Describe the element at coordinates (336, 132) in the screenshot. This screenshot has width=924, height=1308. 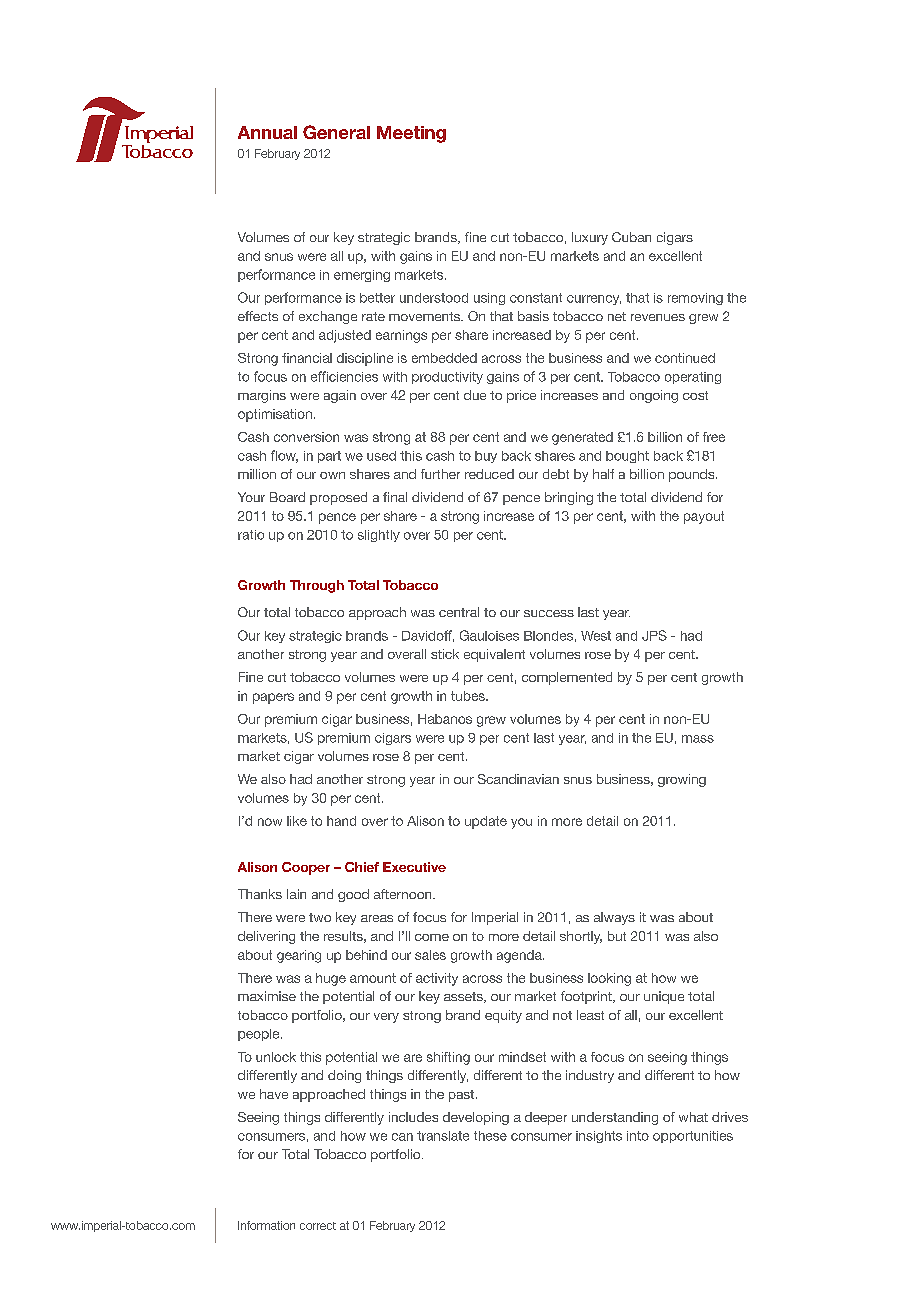
I see `General` at that location.
